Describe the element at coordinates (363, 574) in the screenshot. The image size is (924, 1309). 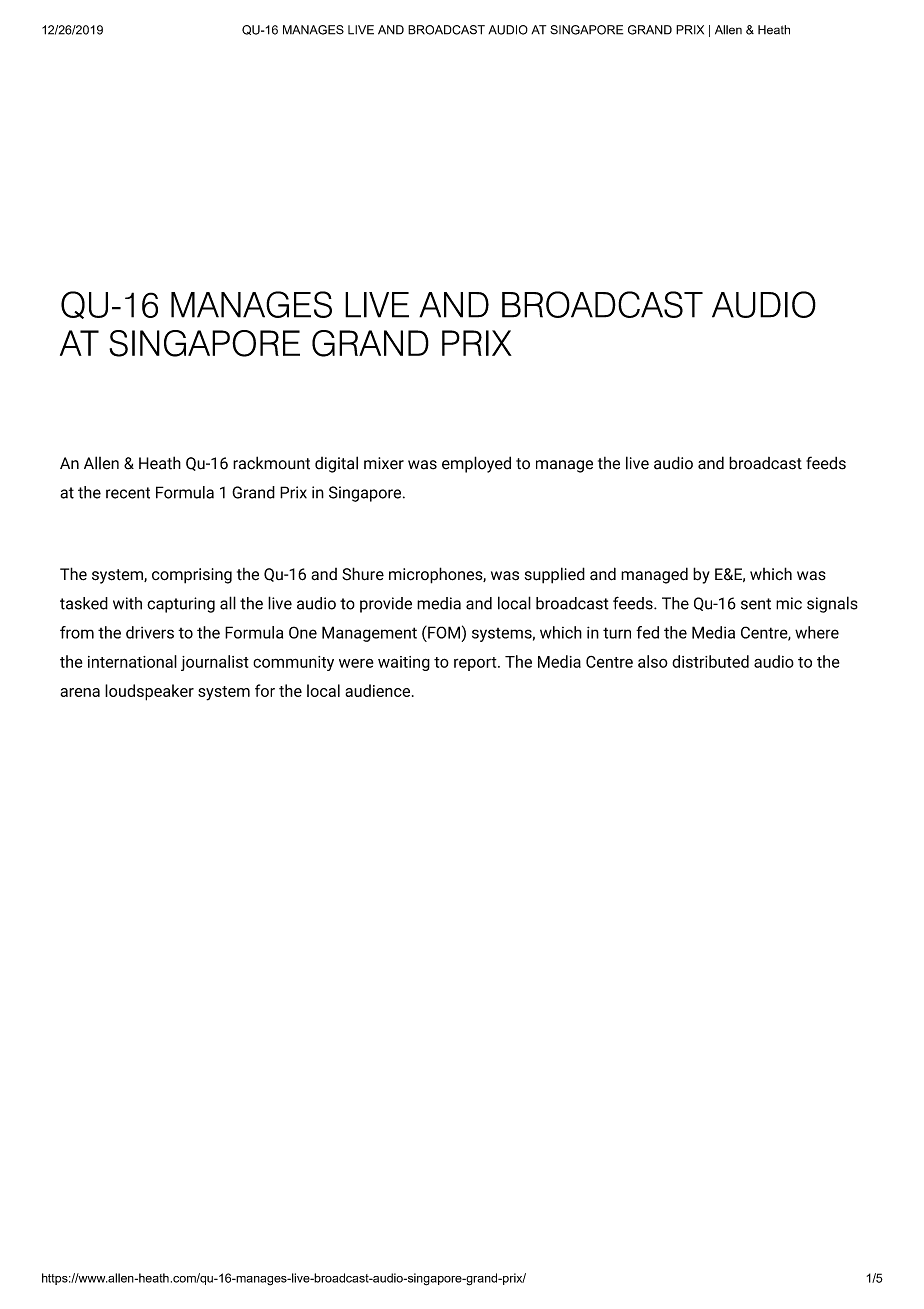
I see `Shure` at that location.
